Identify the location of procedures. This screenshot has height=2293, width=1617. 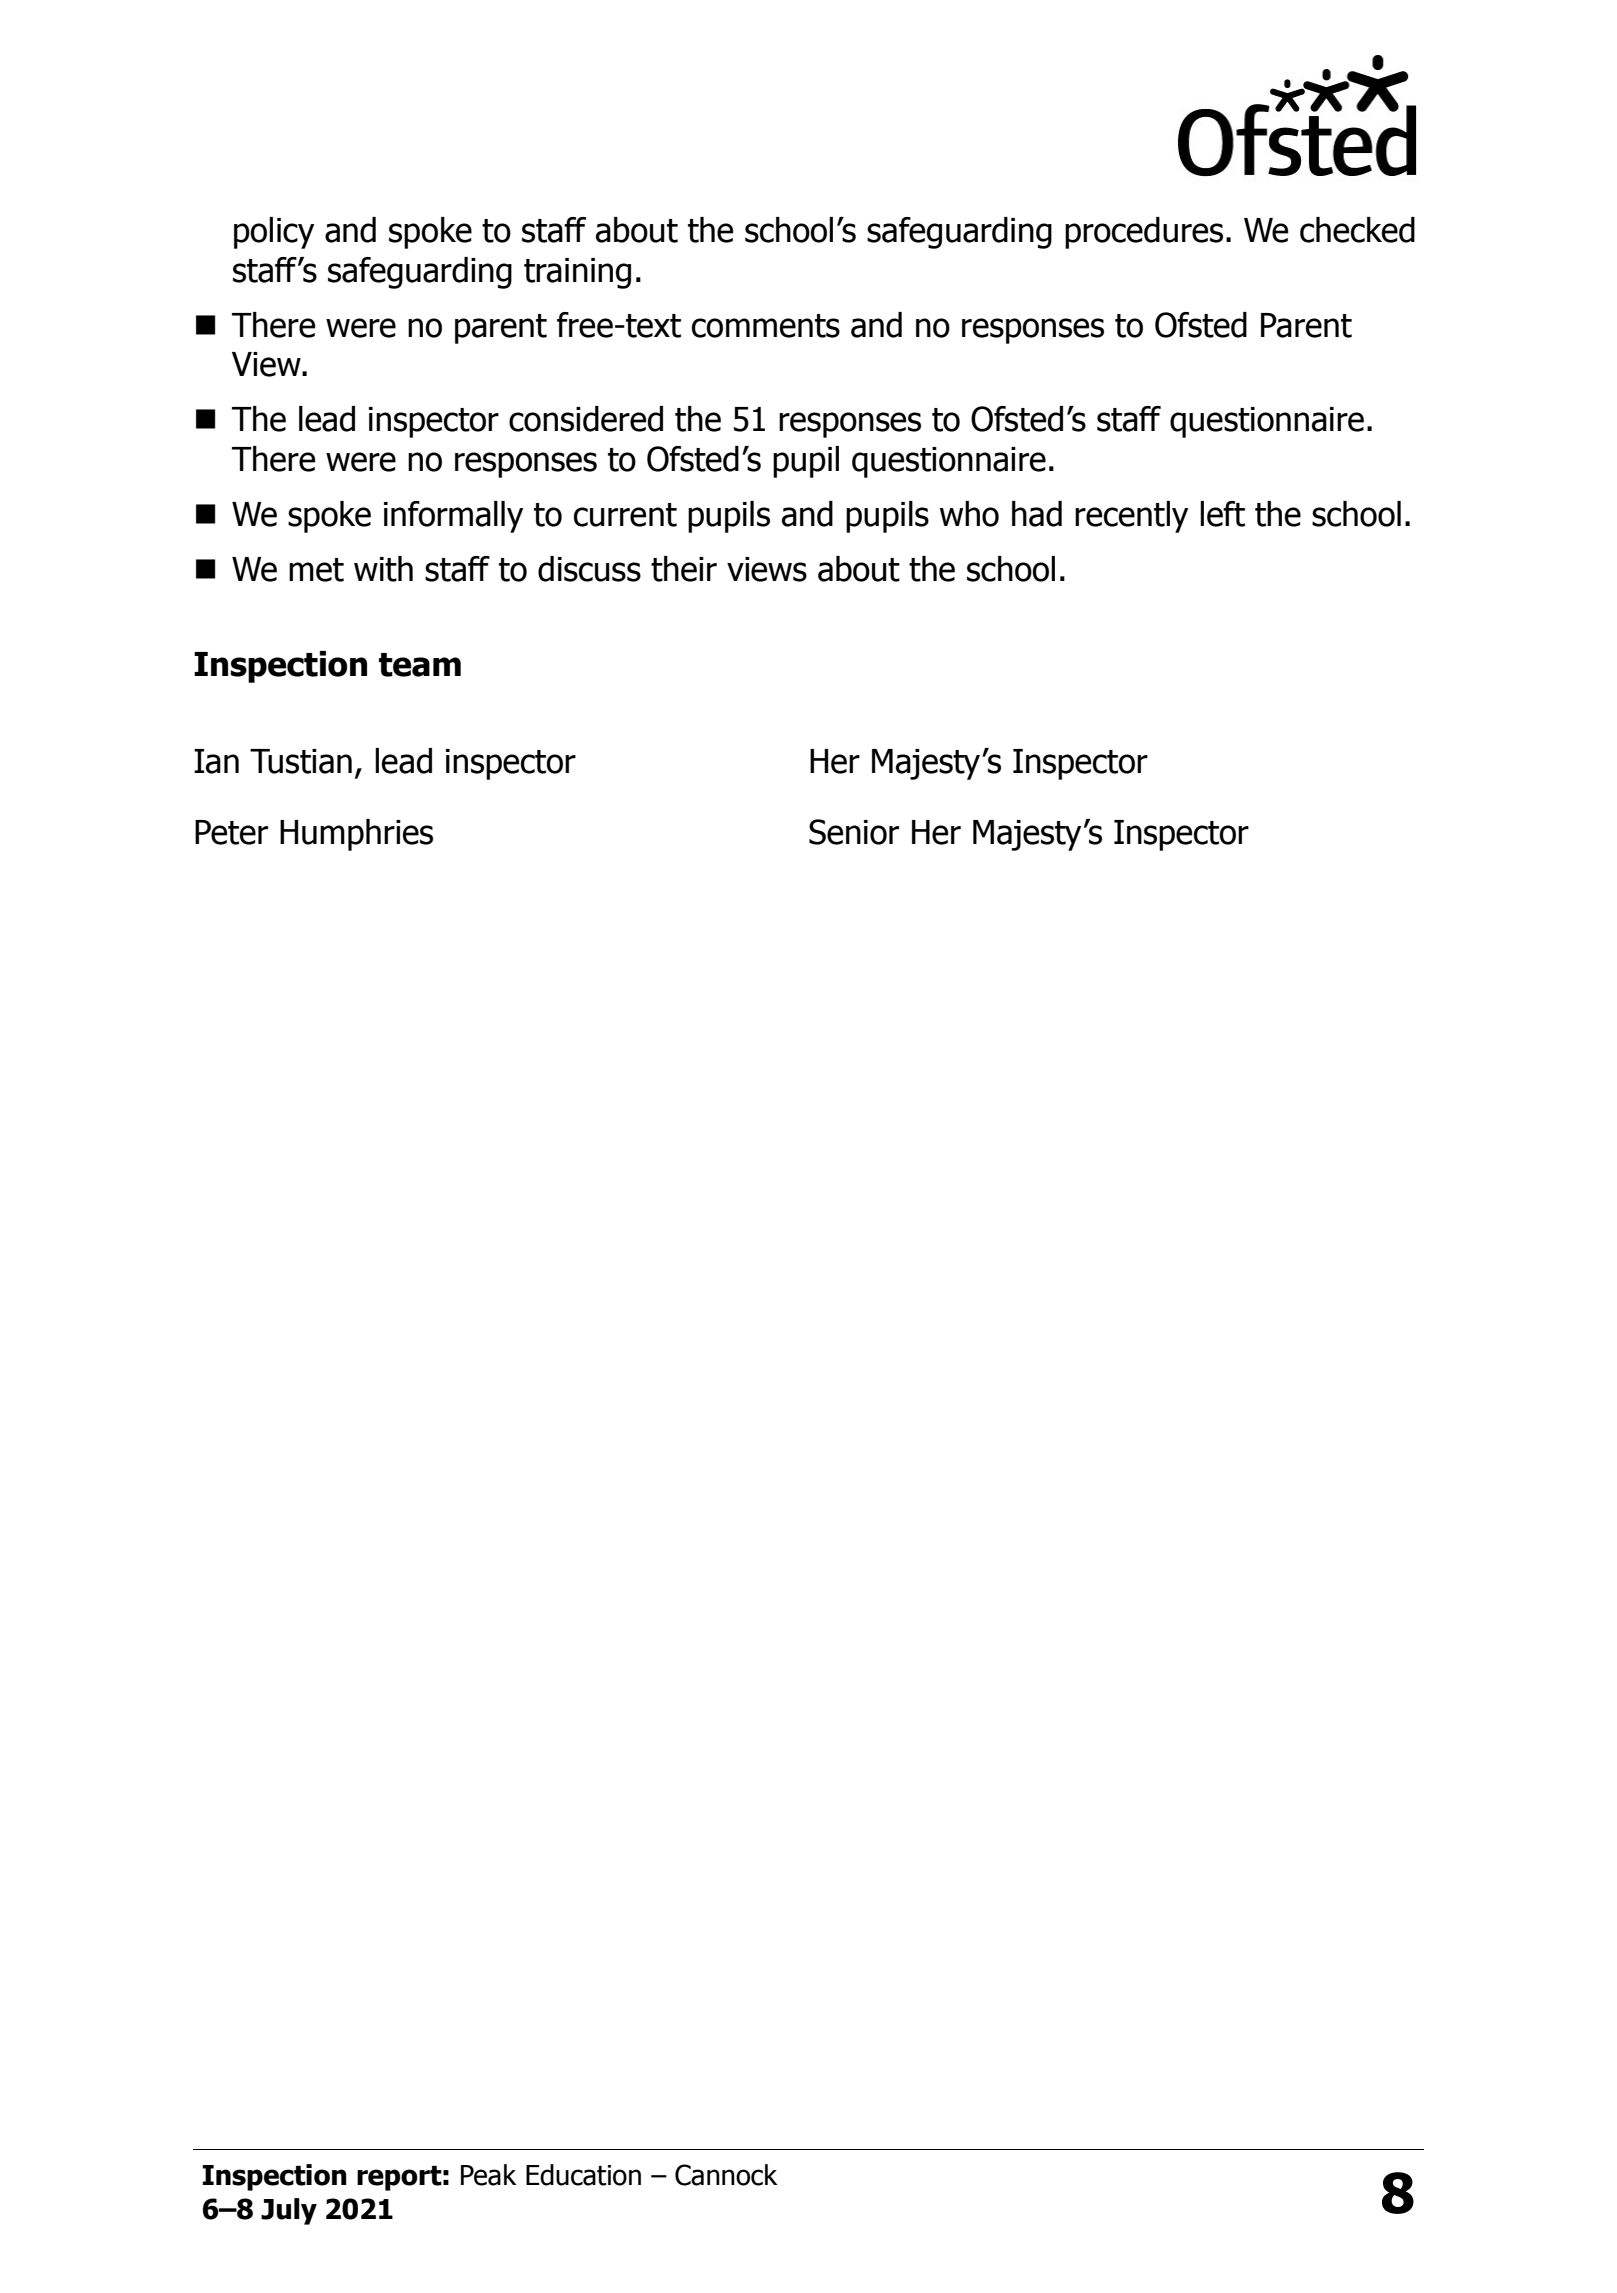
(1144, 233).
